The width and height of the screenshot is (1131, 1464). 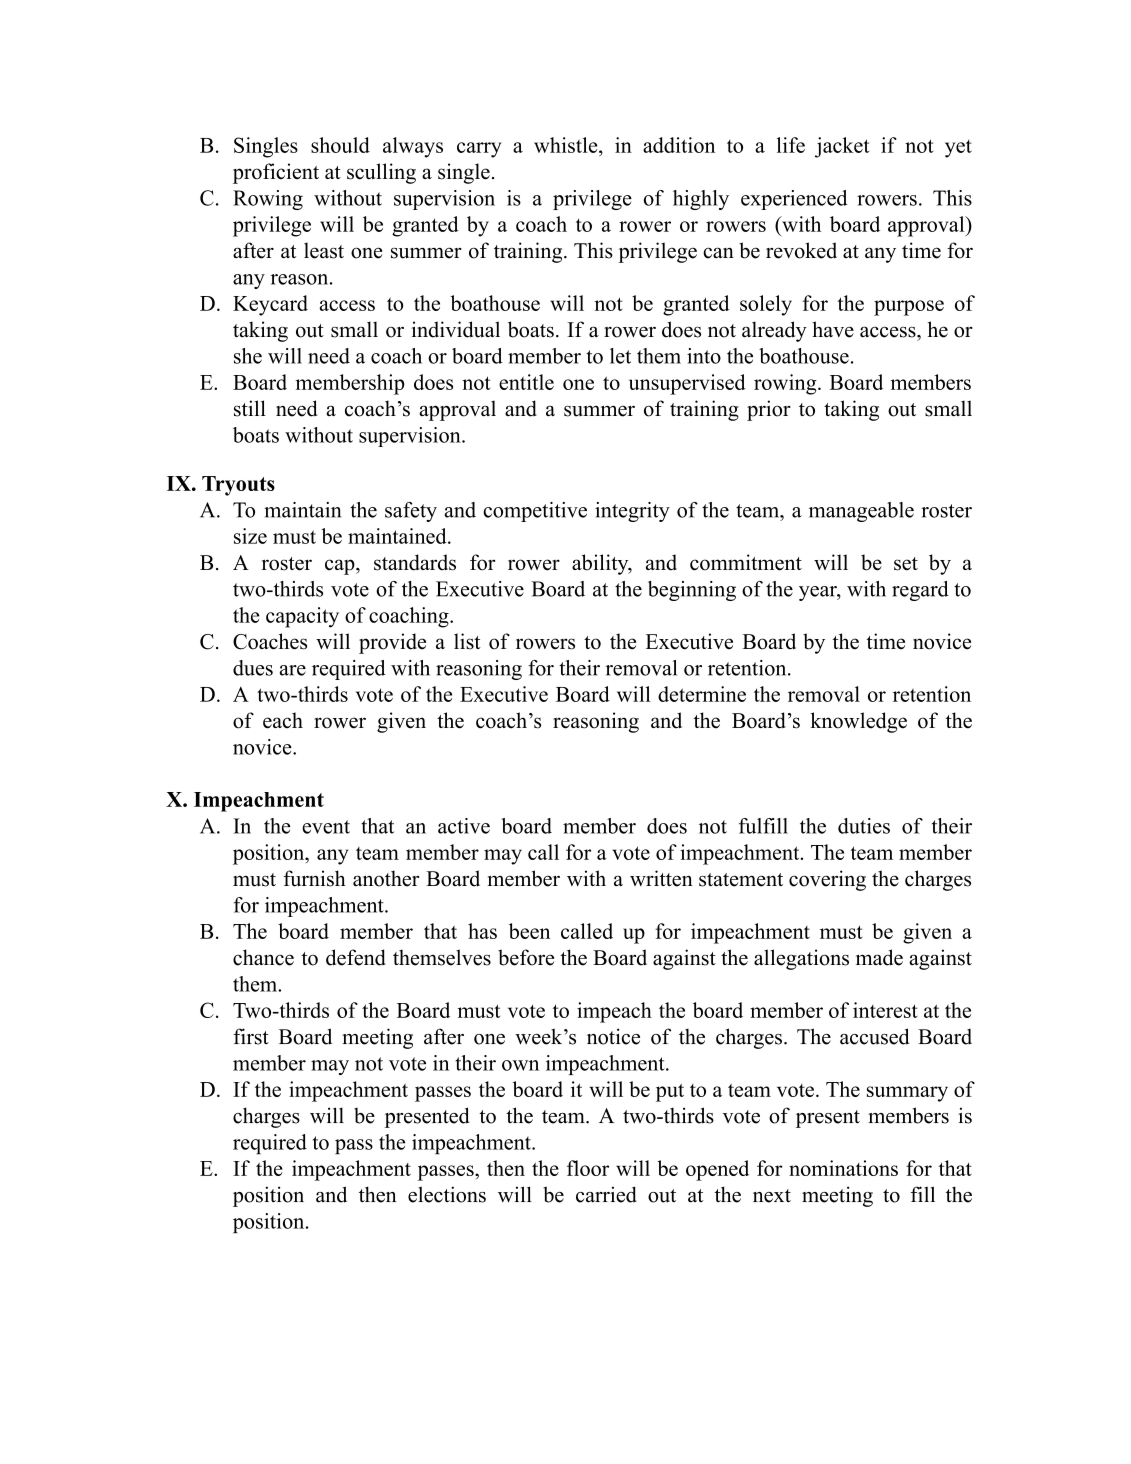 What do you see at coordinates (679, 145) in the screenshot?
I see `addition` at bounding box center [679, 145].
